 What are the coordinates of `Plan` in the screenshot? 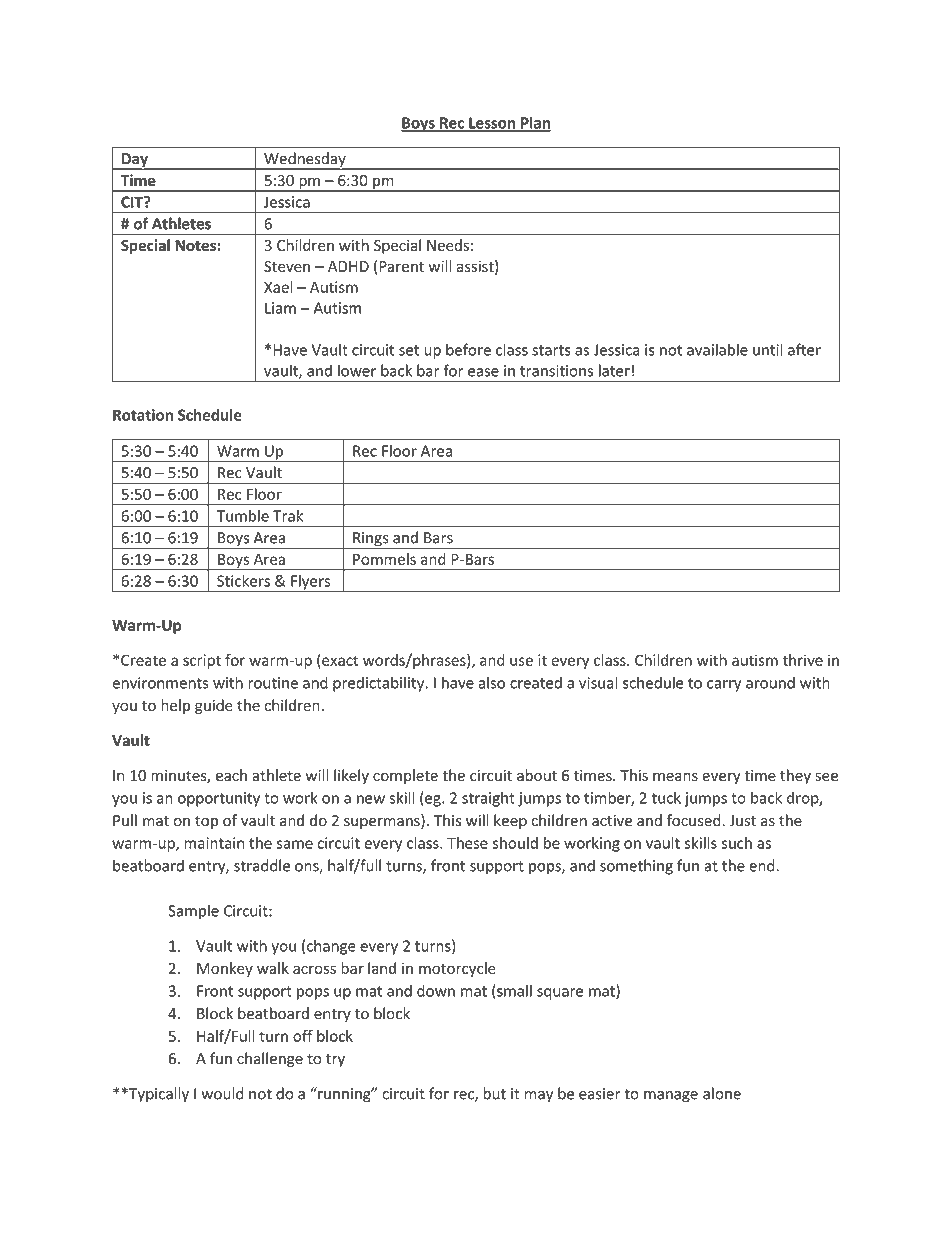 It's located at (535, 123).
